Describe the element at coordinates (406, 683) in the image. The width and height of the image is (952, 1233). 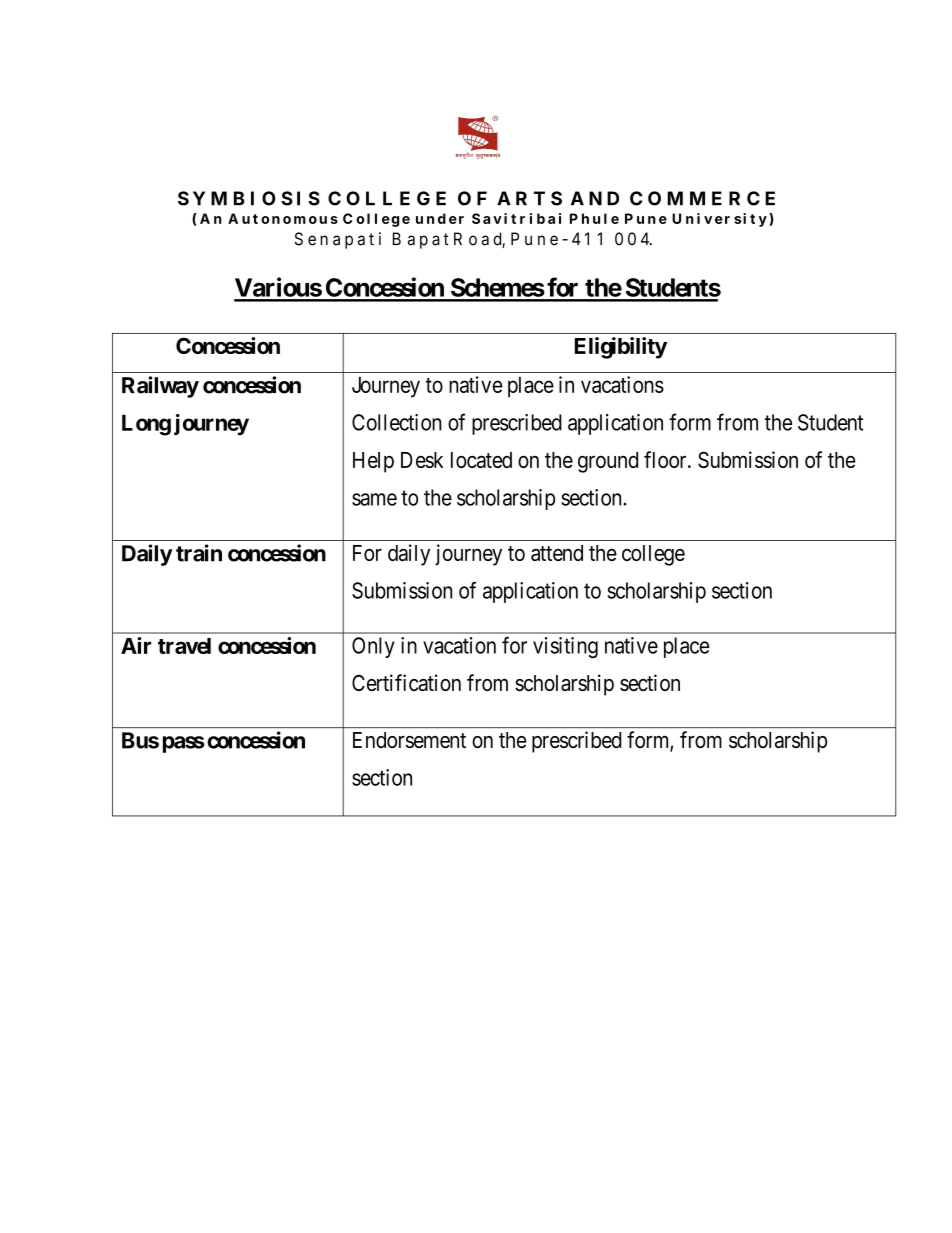
I see `Certification` at that location.
